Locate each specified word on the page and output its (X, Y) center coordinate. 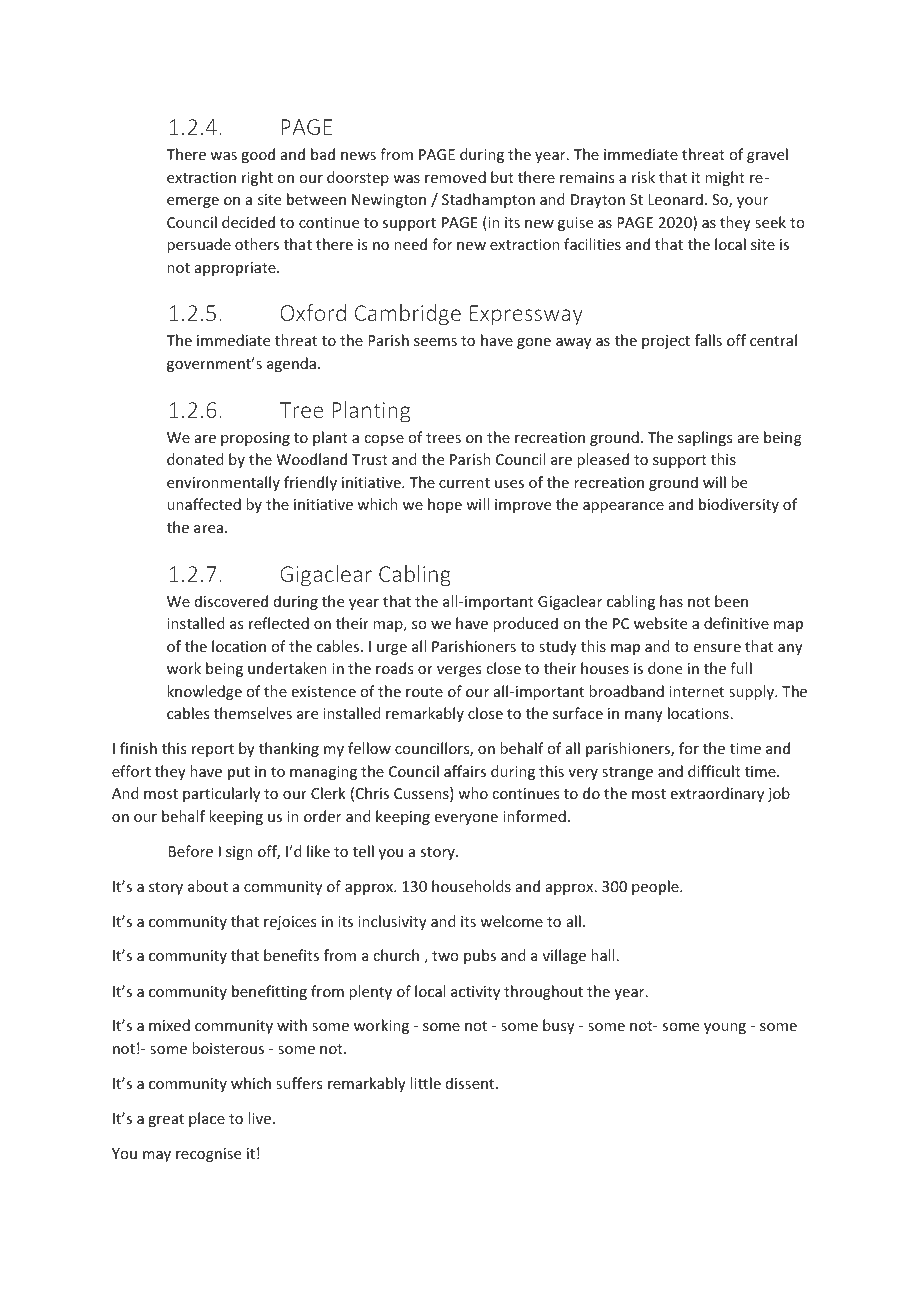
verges (459, 671)
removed (455, 177)
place (207, 1119)
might (725, 178)
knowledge (204, 692)
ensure (717, 648)
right (257, 178)
